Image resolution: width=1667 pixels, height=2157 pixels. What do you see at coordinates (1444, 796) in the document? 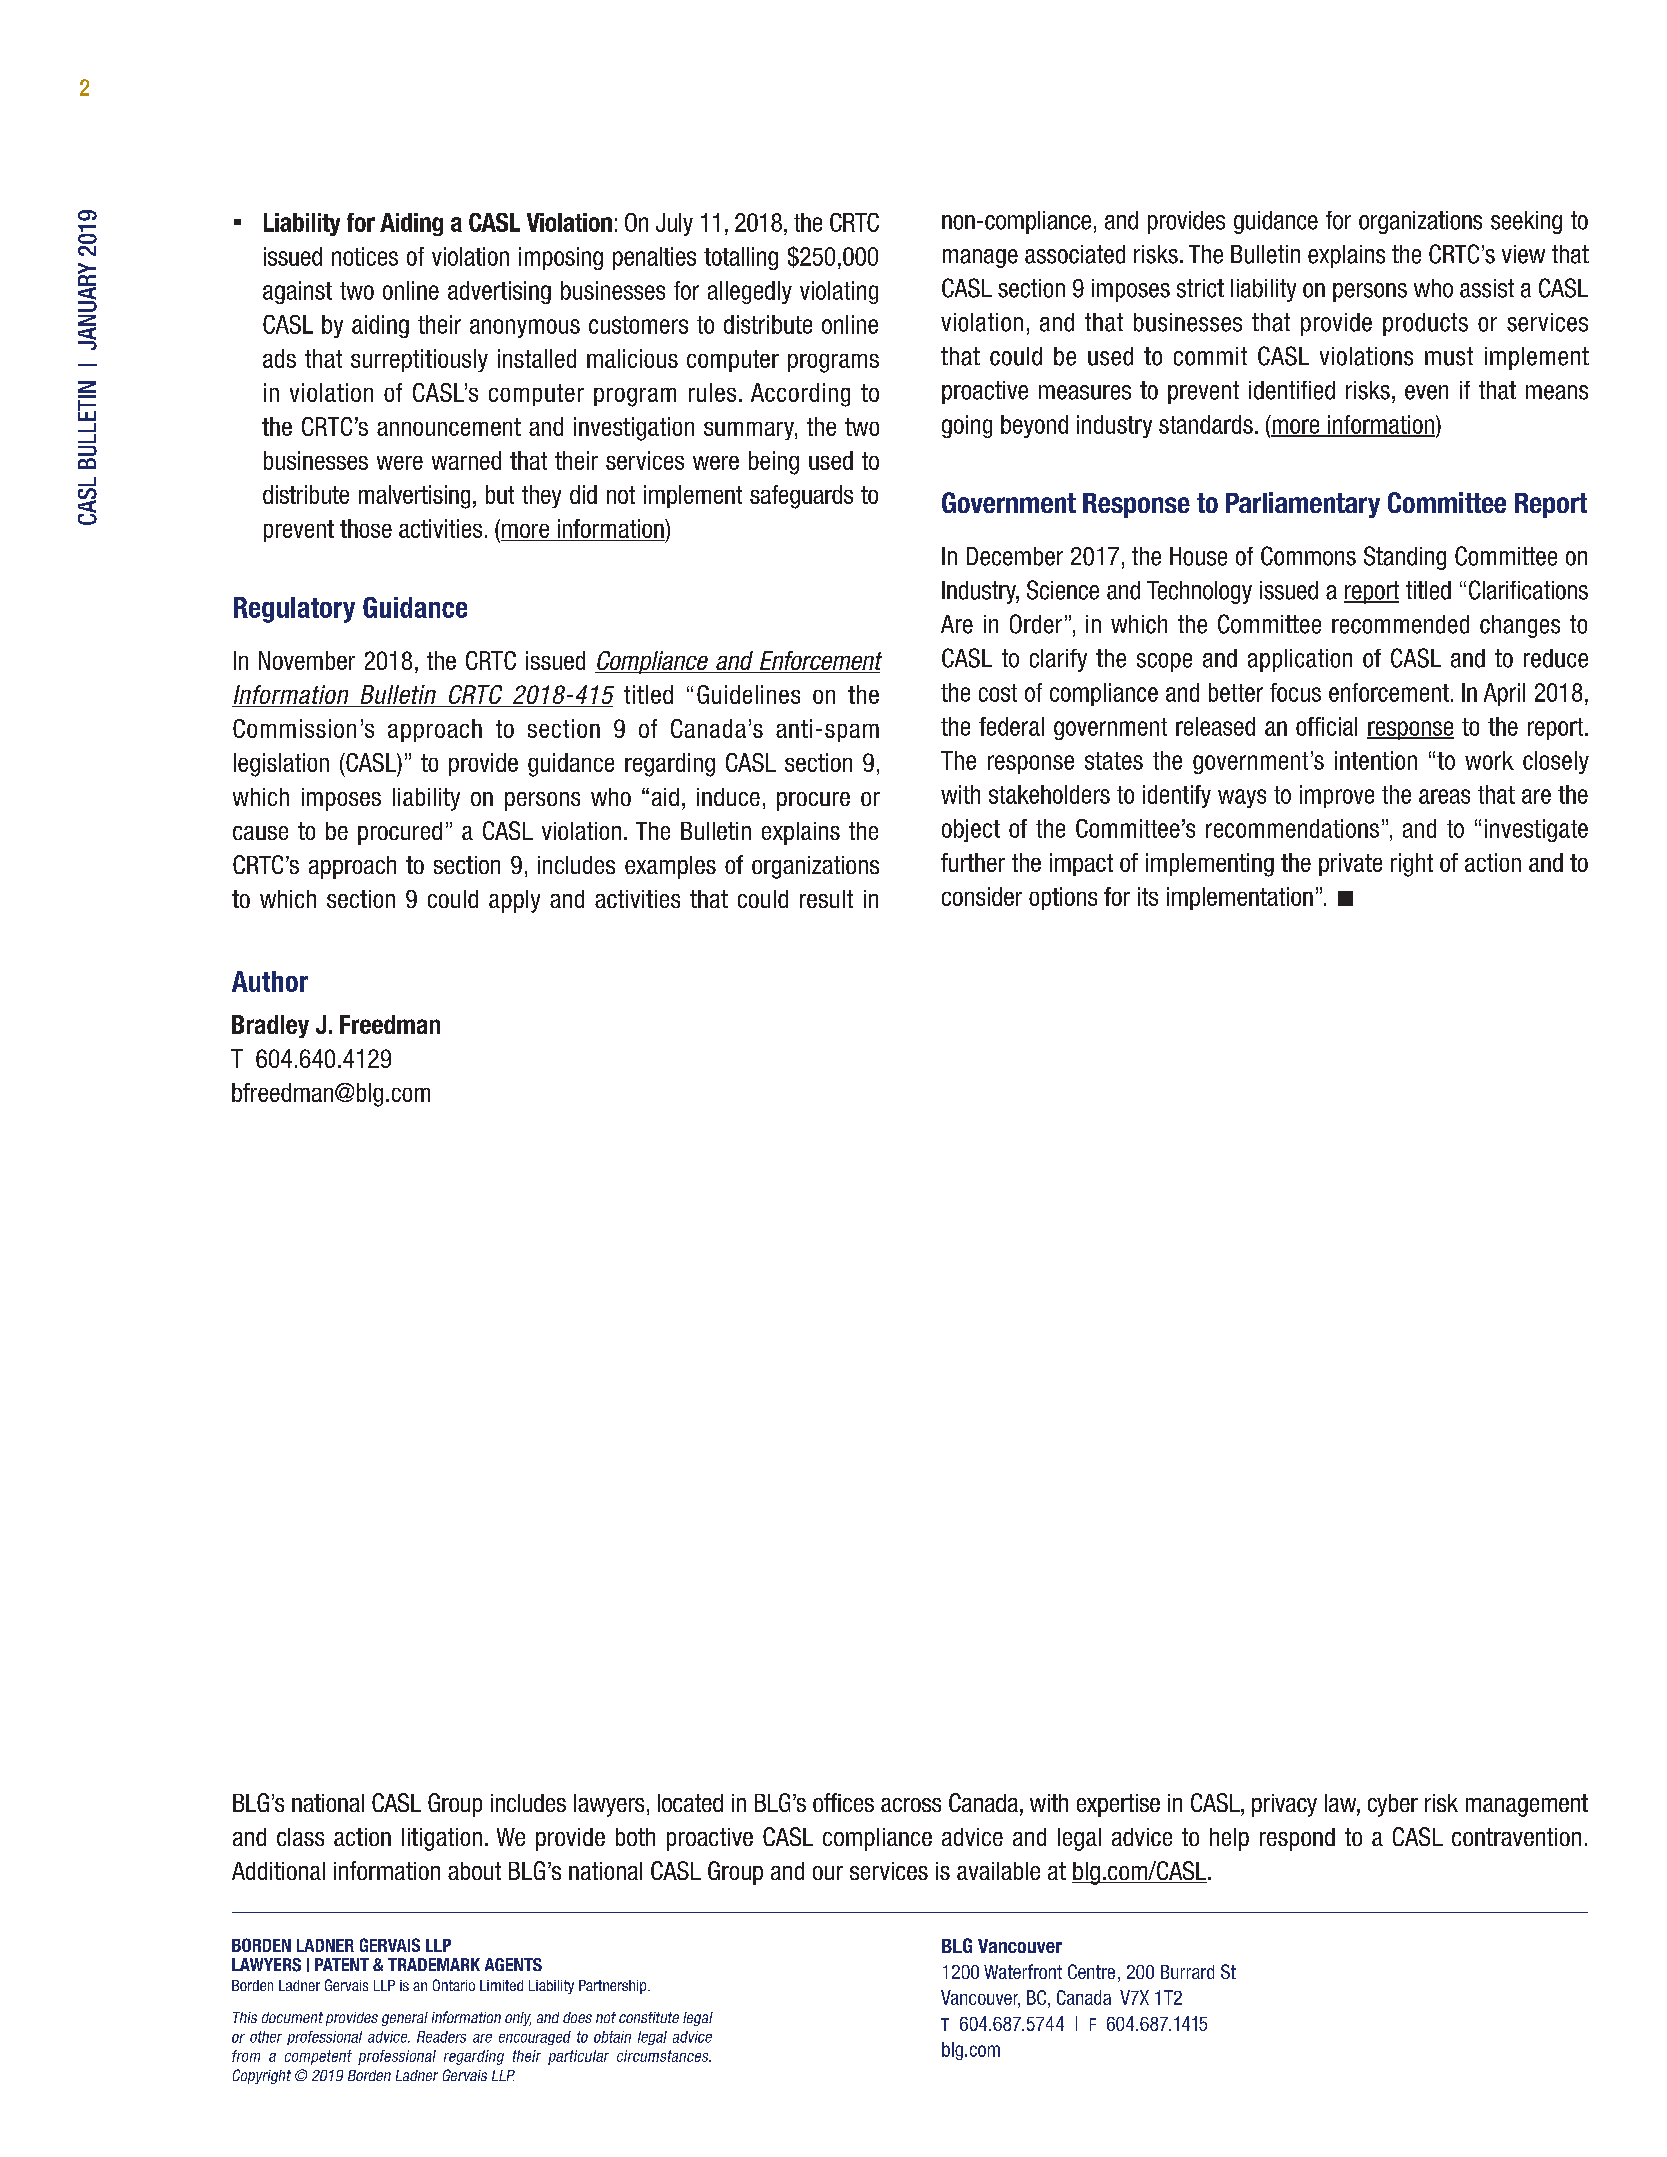
I see `areas` at bounding box center [1444, 796].
